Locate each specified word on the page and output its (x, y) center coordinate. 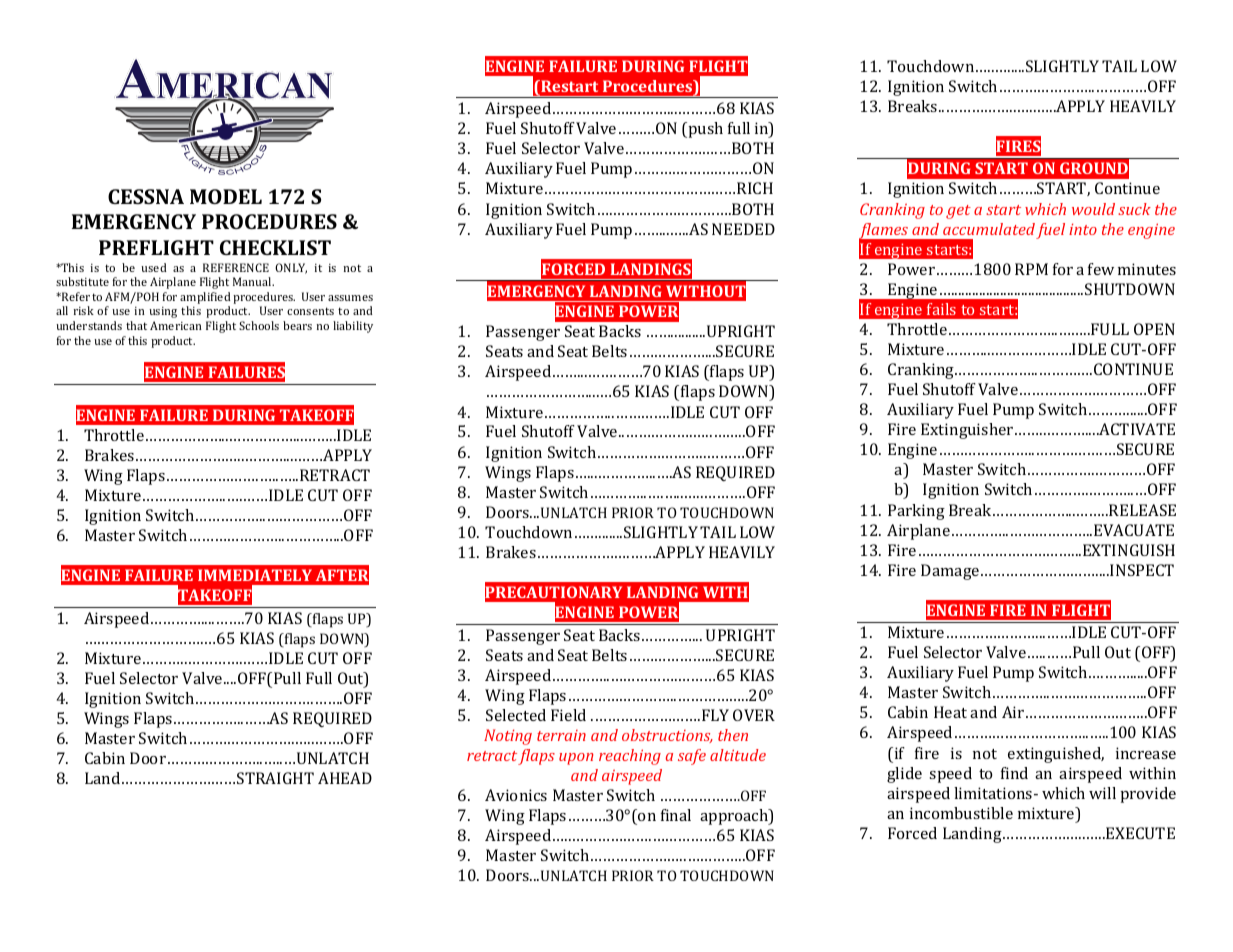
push (704, 130)
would (1093, 209)
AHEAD (345, 778)
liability (353, 327)
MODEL (226, 196)
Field (568, 715)
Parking (916, 512)
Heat (950, 712)
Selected (516, 715)
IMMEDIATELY (255, 575)
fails (941, 309)
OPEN (1154, 329)
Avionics (516, 795)
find (1014, 773)
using (163, 312)
